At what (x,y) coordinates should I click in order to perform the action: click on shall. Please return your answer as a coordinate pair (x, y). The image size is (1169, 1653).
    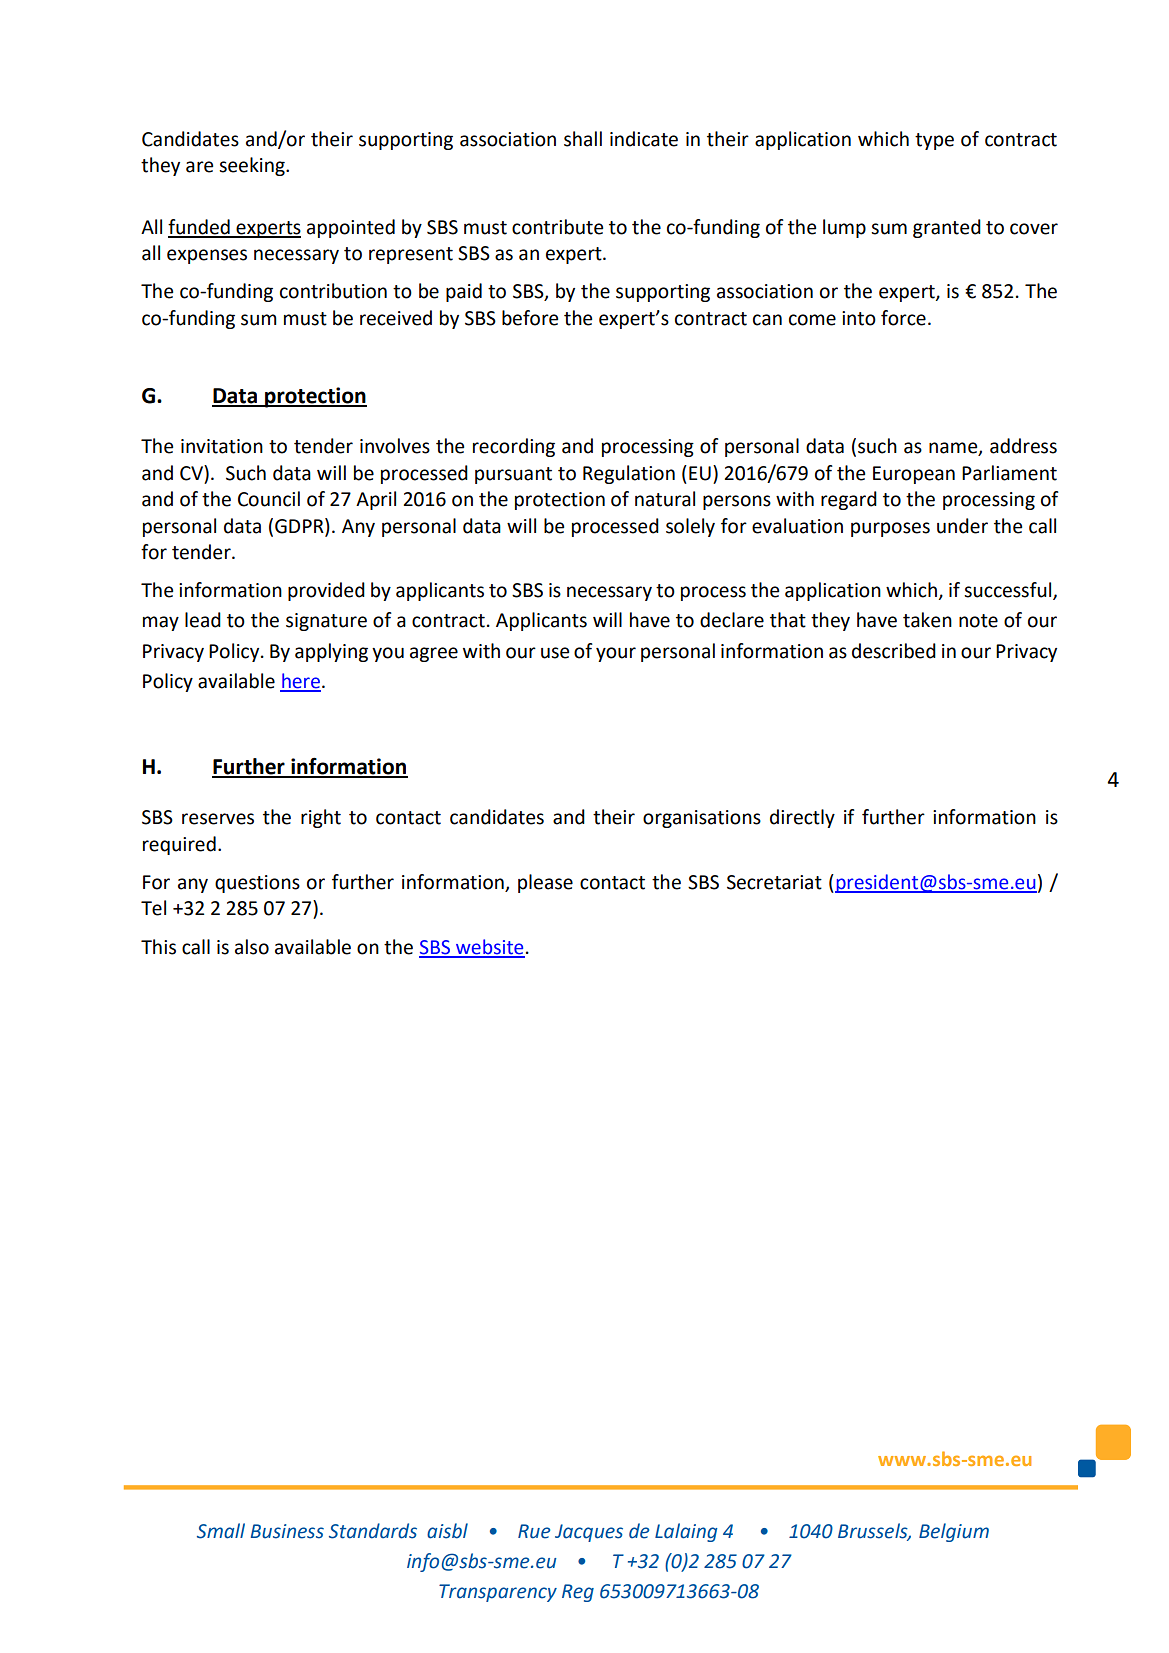
    Looking at the image, I should click on (583, 139).
